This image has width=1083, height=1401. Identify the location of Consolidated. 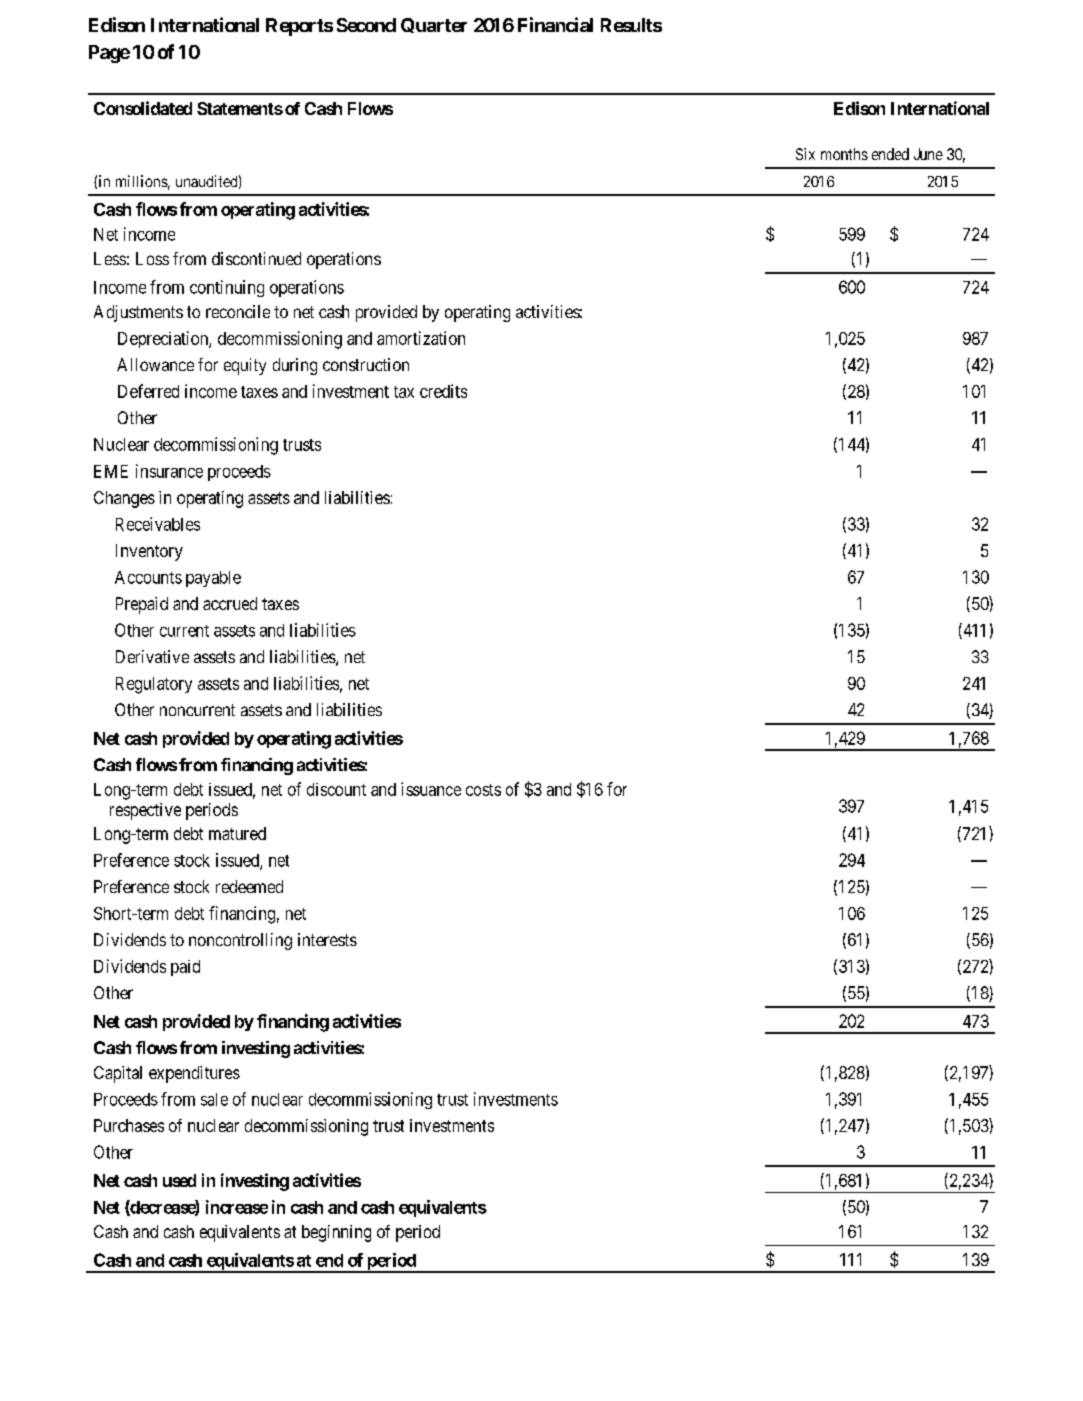
(143, 108).
